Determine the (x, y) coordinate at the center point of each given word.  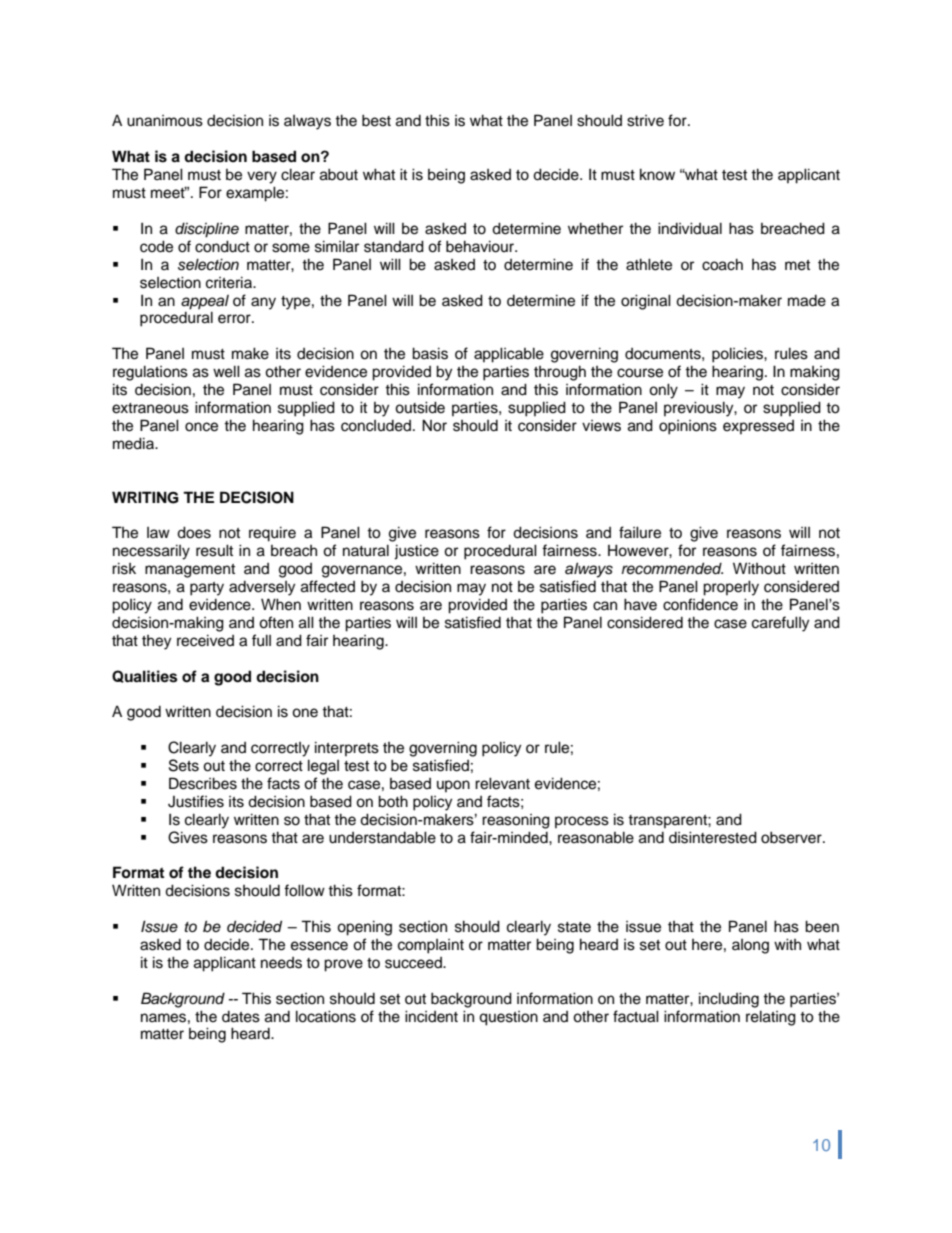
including (729, 1000)
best (376, 120)
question (508, 1018)
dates (241, 1017)
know (657, 174)
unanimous (165, 121)
